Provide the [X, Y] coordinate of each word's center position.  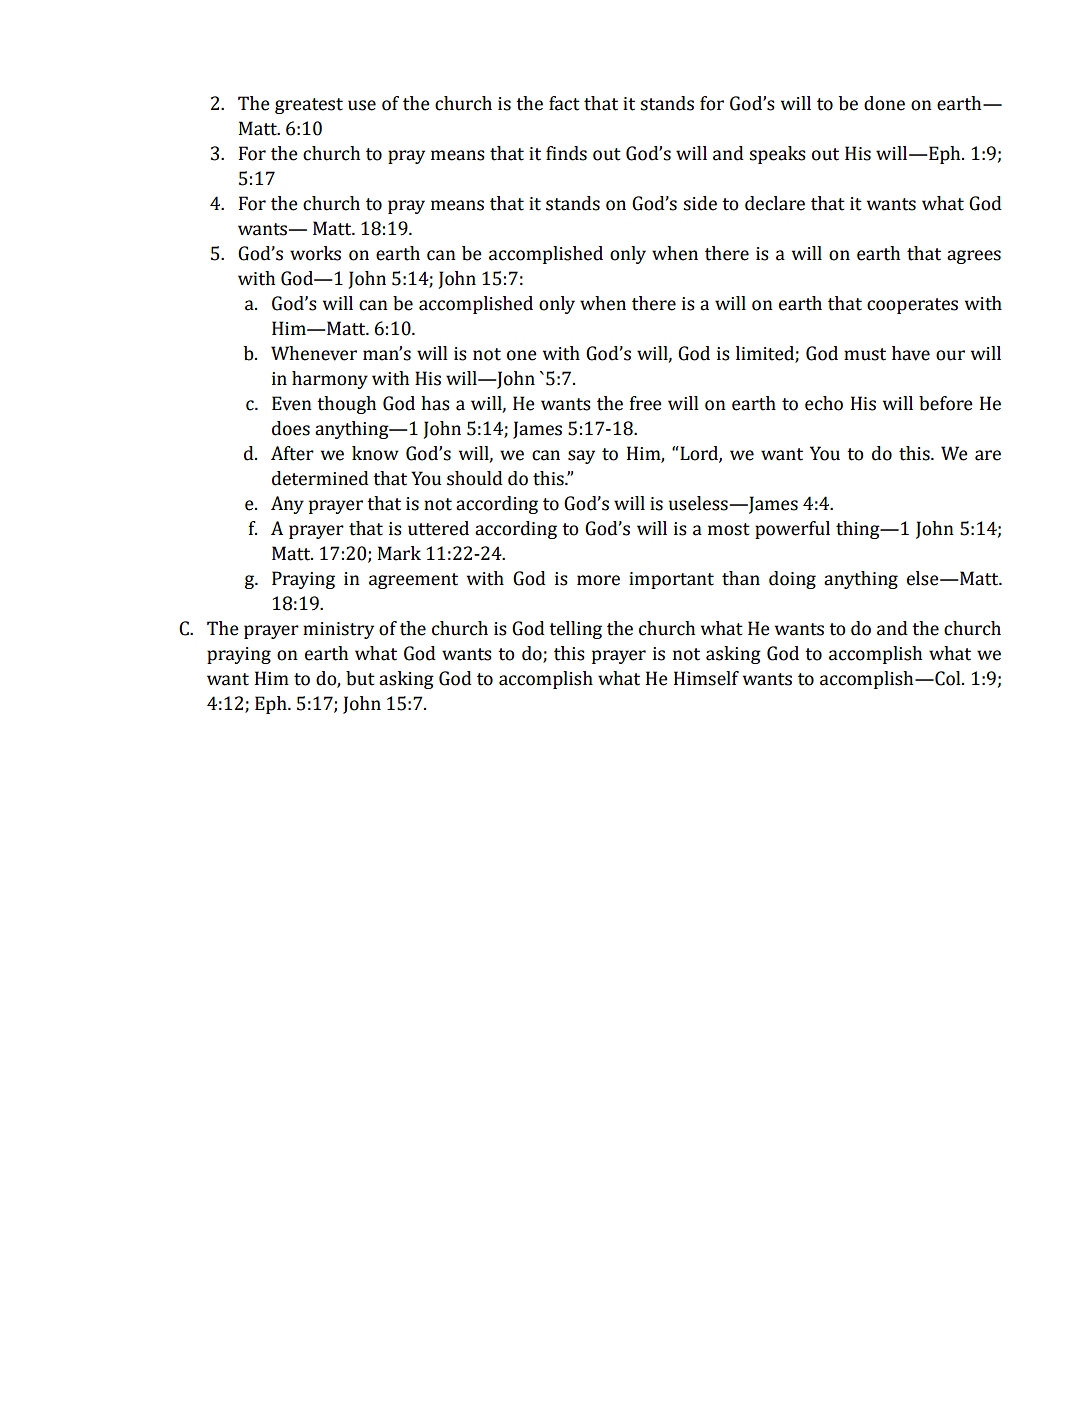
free [646, 403]
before [946, 403]
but [360, 678]
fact [564, 103]
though [346, 405]
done [884, 103]
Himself [706, 678]
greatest [309, 106]
